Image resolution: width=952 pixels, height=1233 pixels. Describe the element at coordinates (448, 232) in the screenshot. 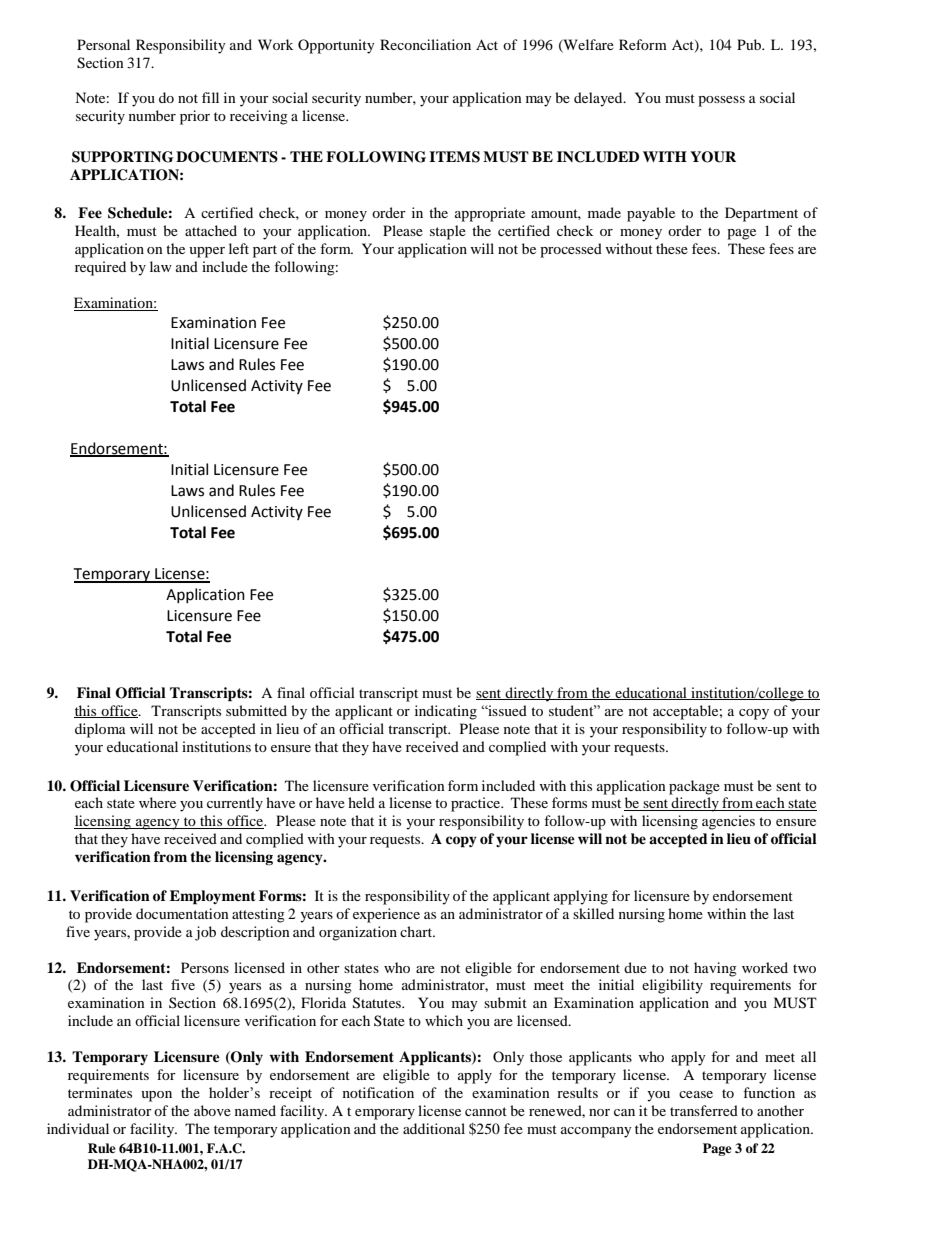

I see `staple` at that location.
